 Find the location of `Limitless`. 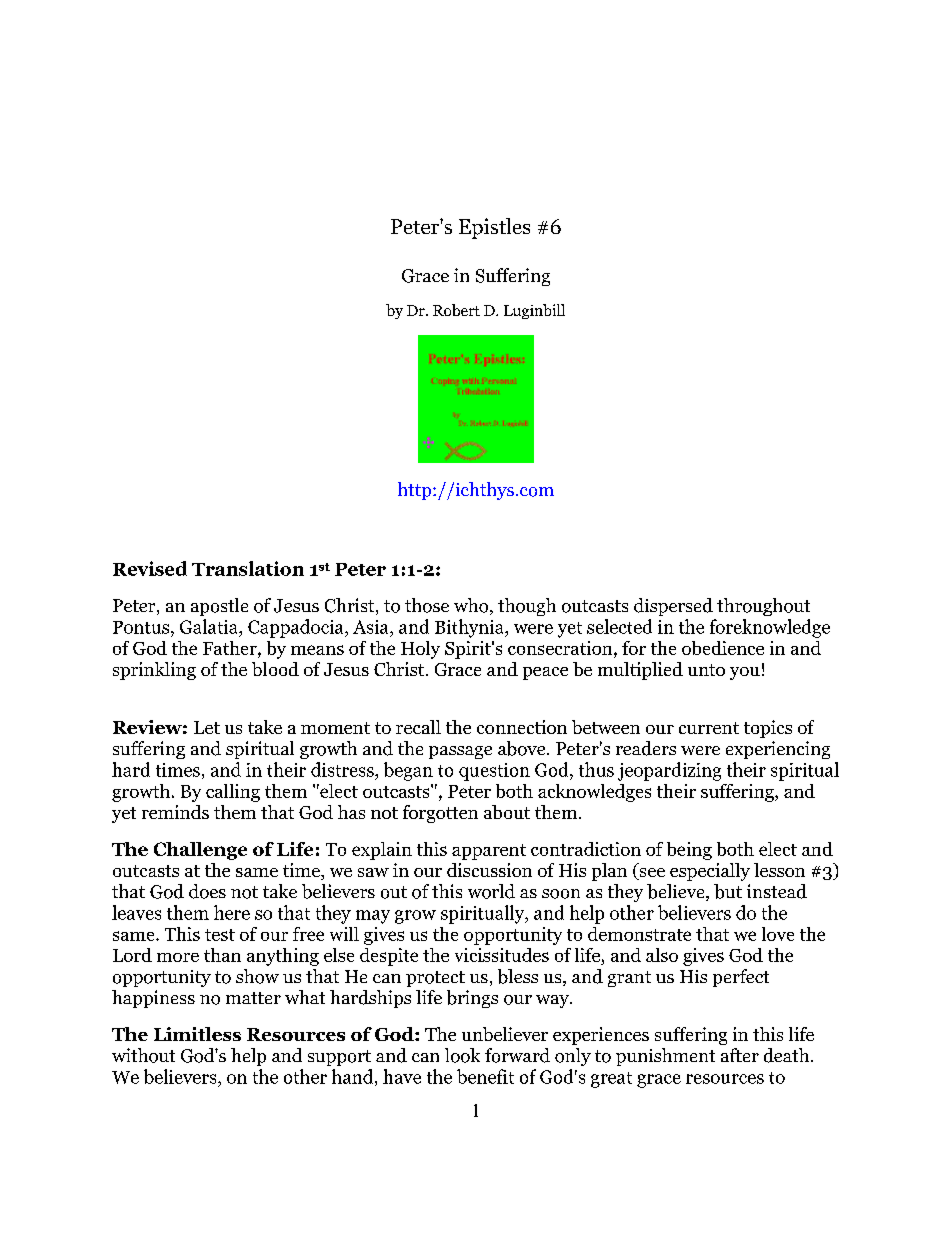

Limitless is located at coordinates (197, 1034).
